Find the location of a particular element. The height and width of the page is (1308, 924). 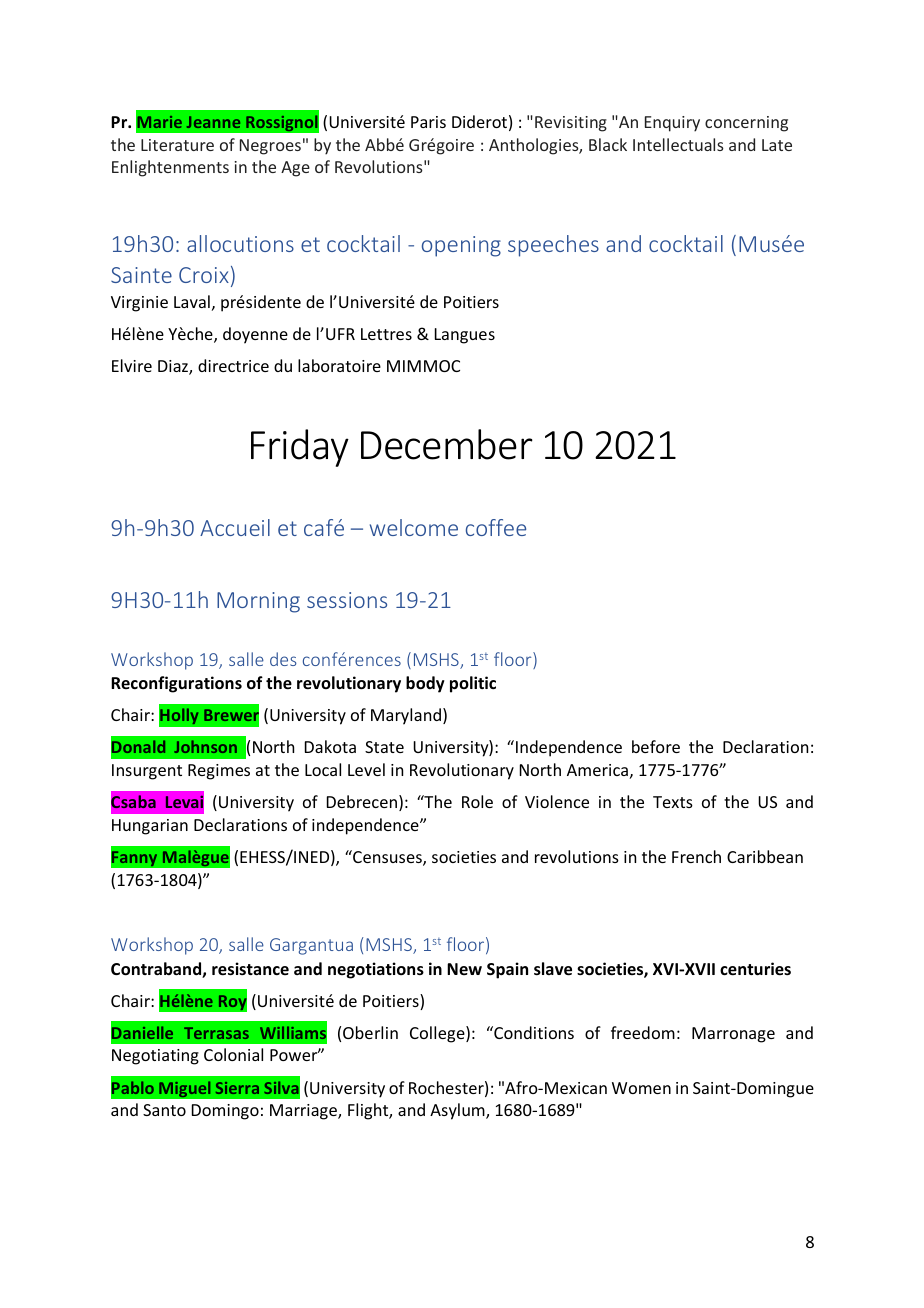

Paris is located at coordinates (428, 122).
